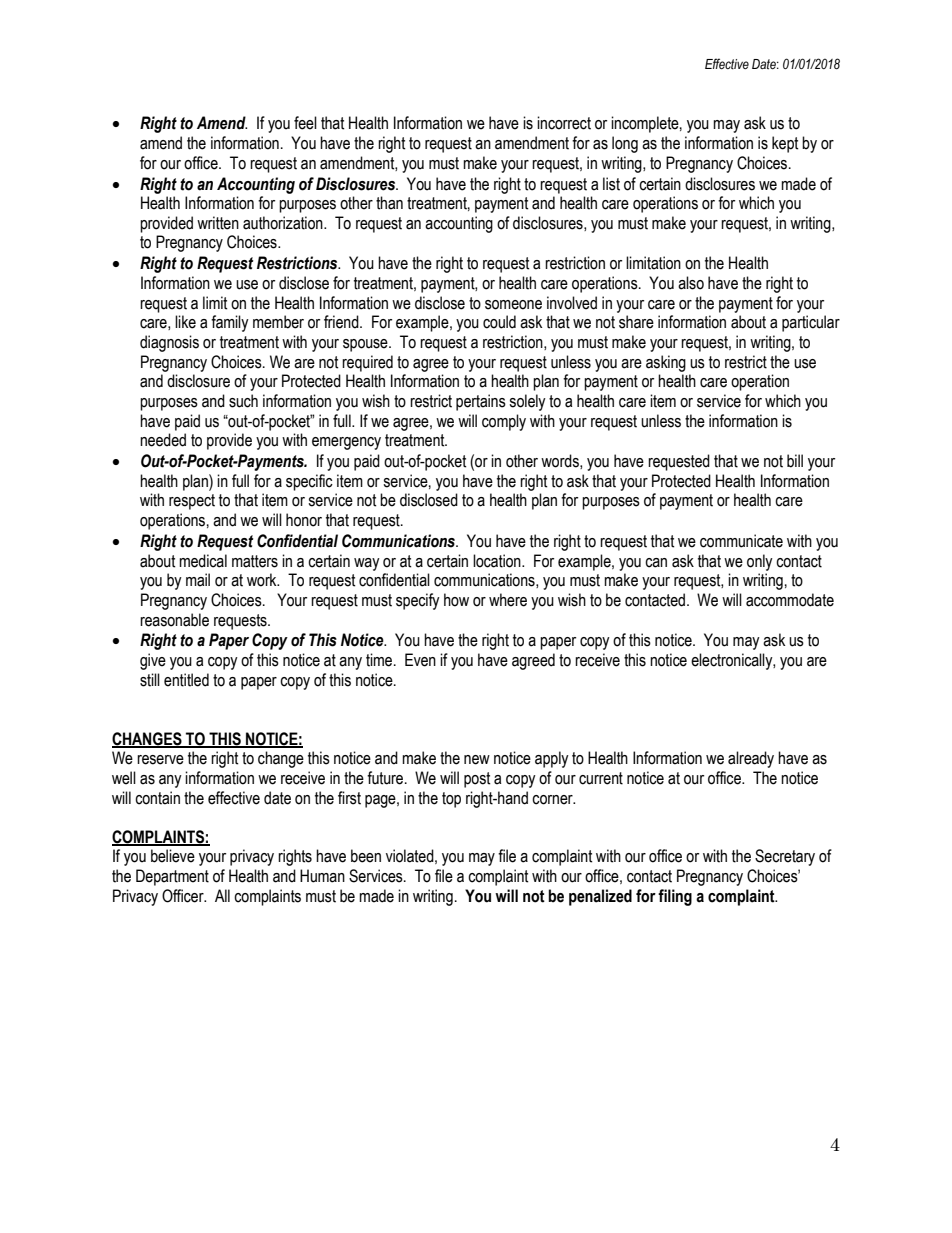 This document has height=1233, width=952. What do you see at coordinates (192, 502) in the document?
I see `respect` at bounding box center [192, 502].
